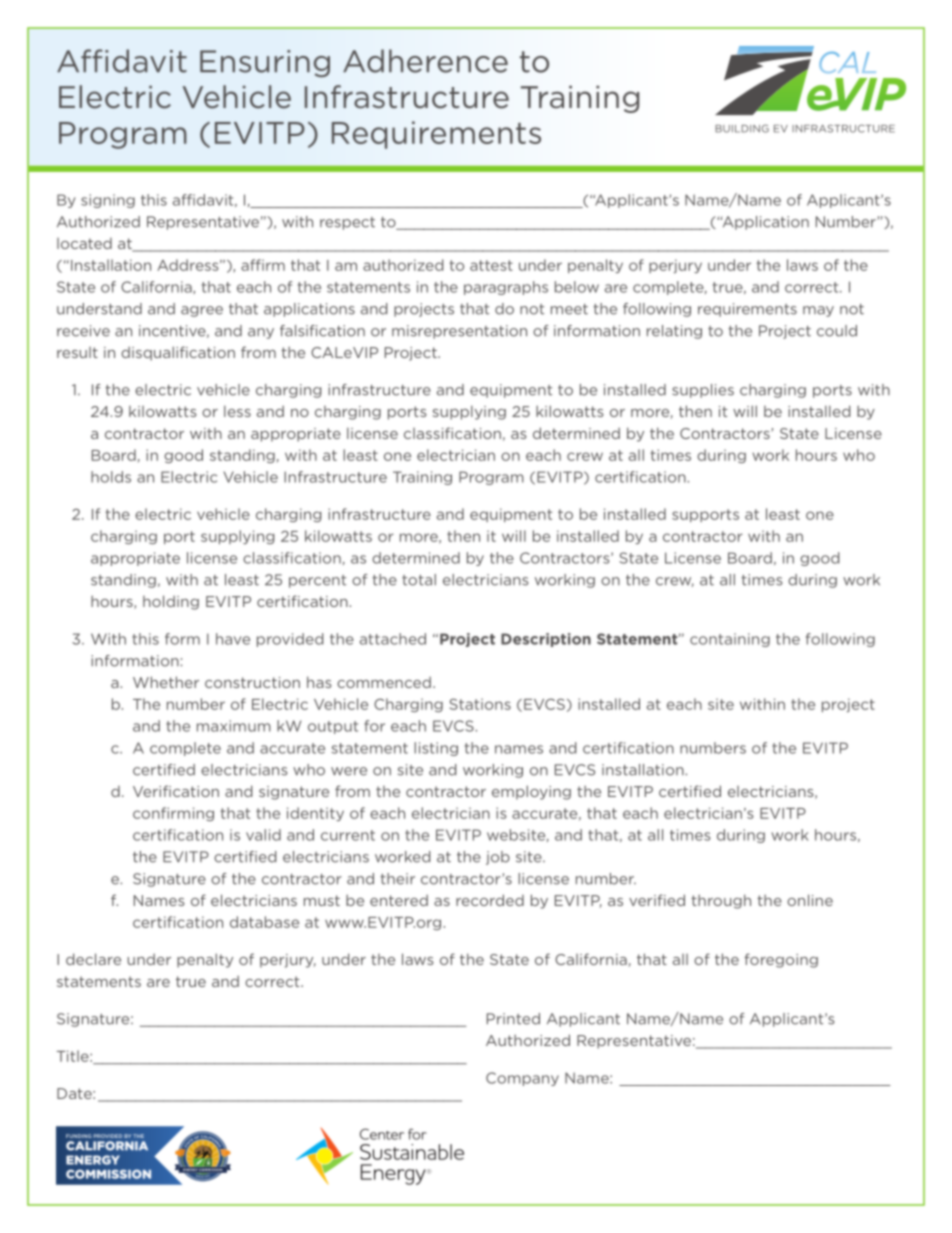 This screenshot has width=952, height=1233. Describe the element at coordinates (818, 311) in the screenshot. I see `may` at that location.
